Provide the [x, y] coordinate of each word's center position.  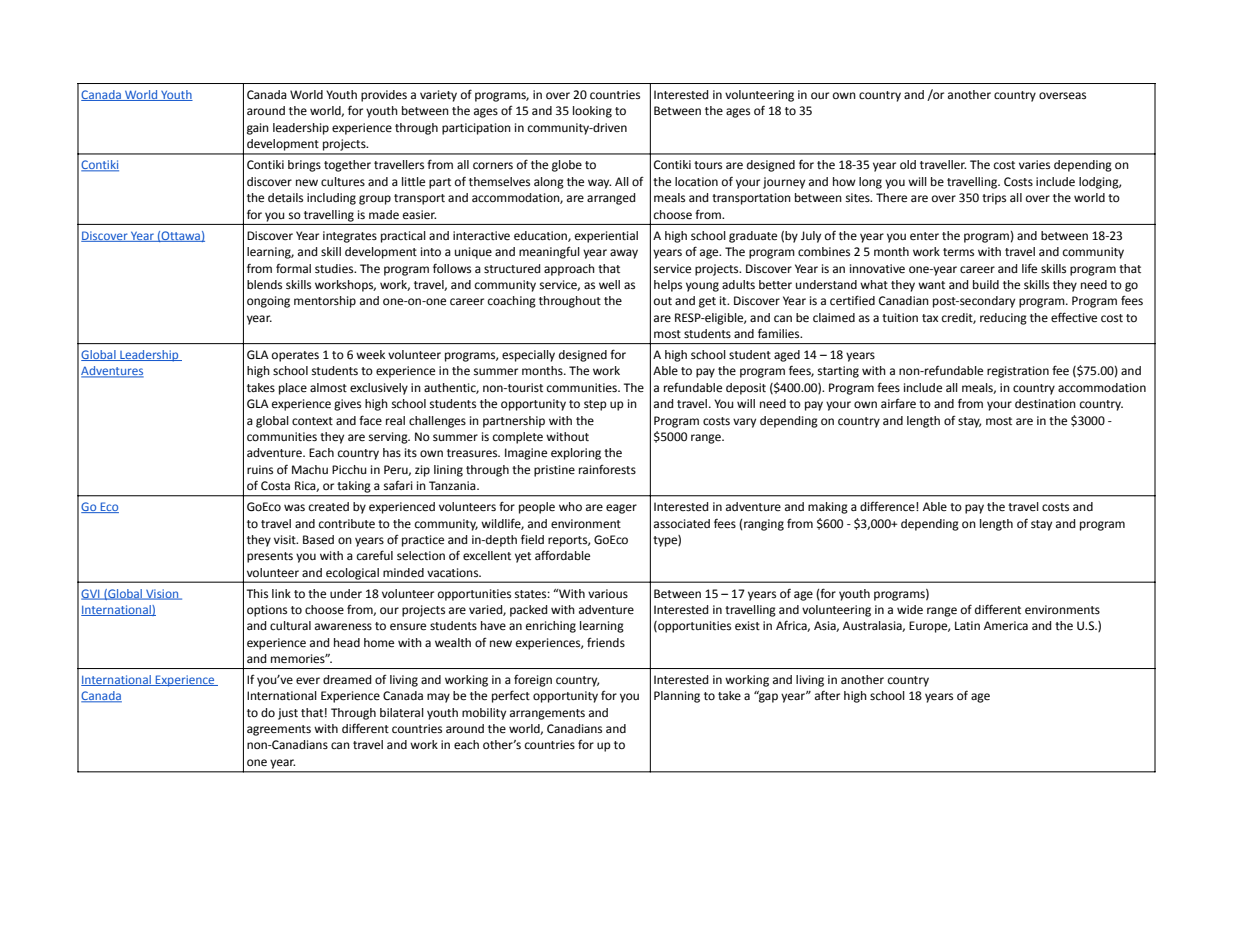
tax [930, 318]
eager [621, 509]
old [908, 164]
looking [592, 112]
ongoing [268, 302]
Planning [677, 697]
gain [258, 129]
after [827, 695]
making [828, 508]
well [609, 285]
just [288, 714]
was [294, 508]
